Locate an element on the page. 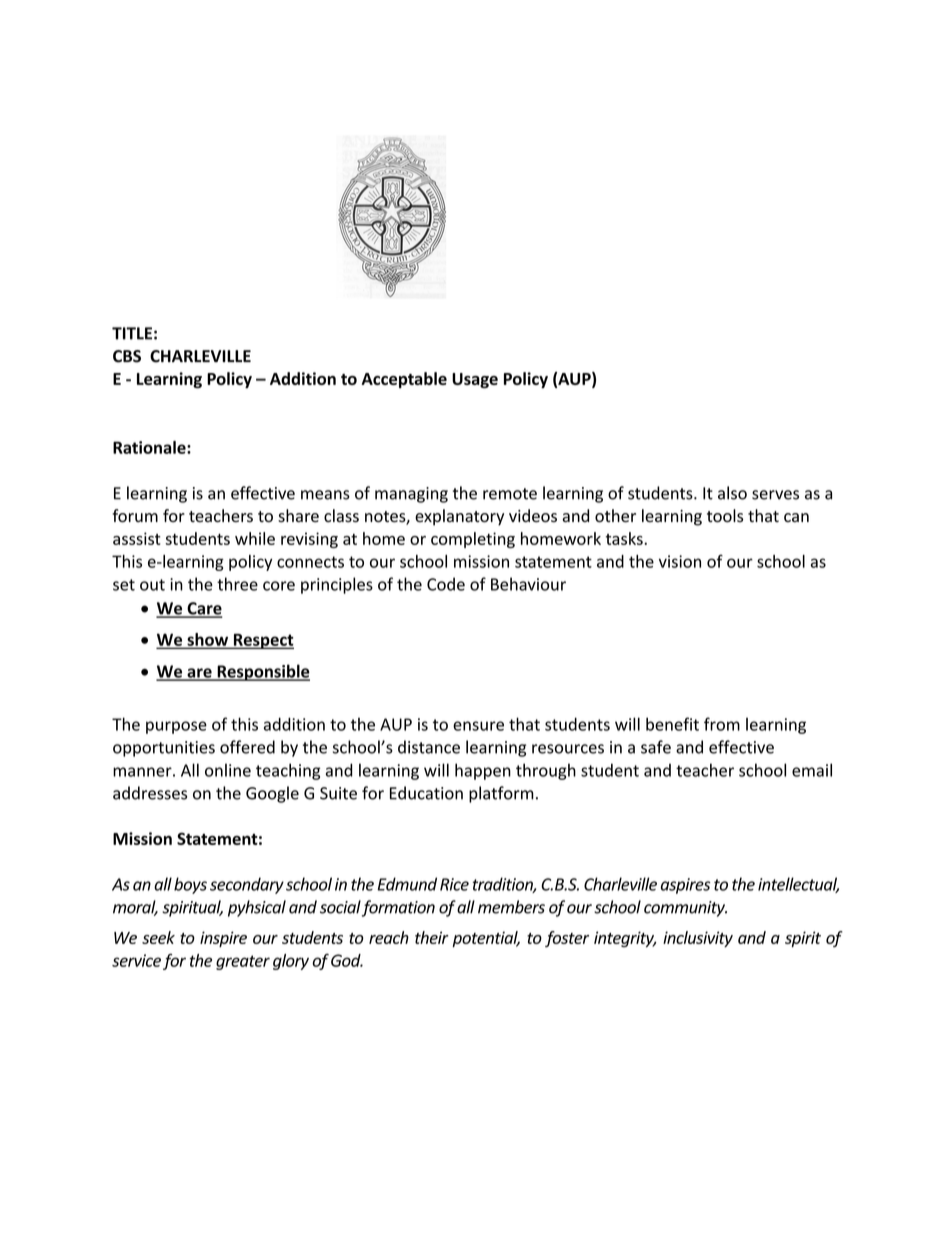 Image resolution: width=952 pixels, height=1233 pixels. distance is located at coordinates (429, 747).
